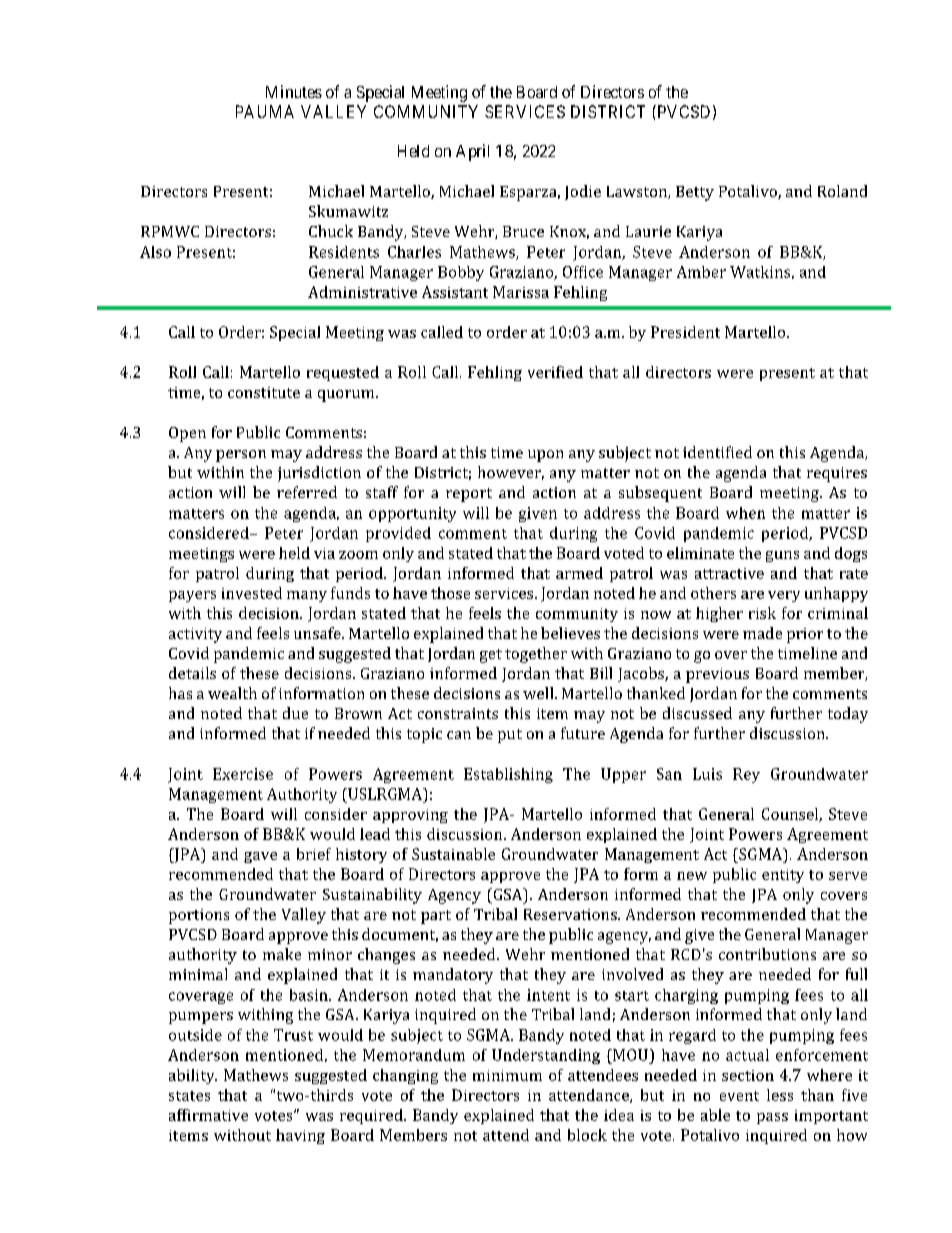 This page has width=952, height=1233. What do you see at coordinates (472, 152) in the page?
I see `April` at bounding box center [472, 152].
